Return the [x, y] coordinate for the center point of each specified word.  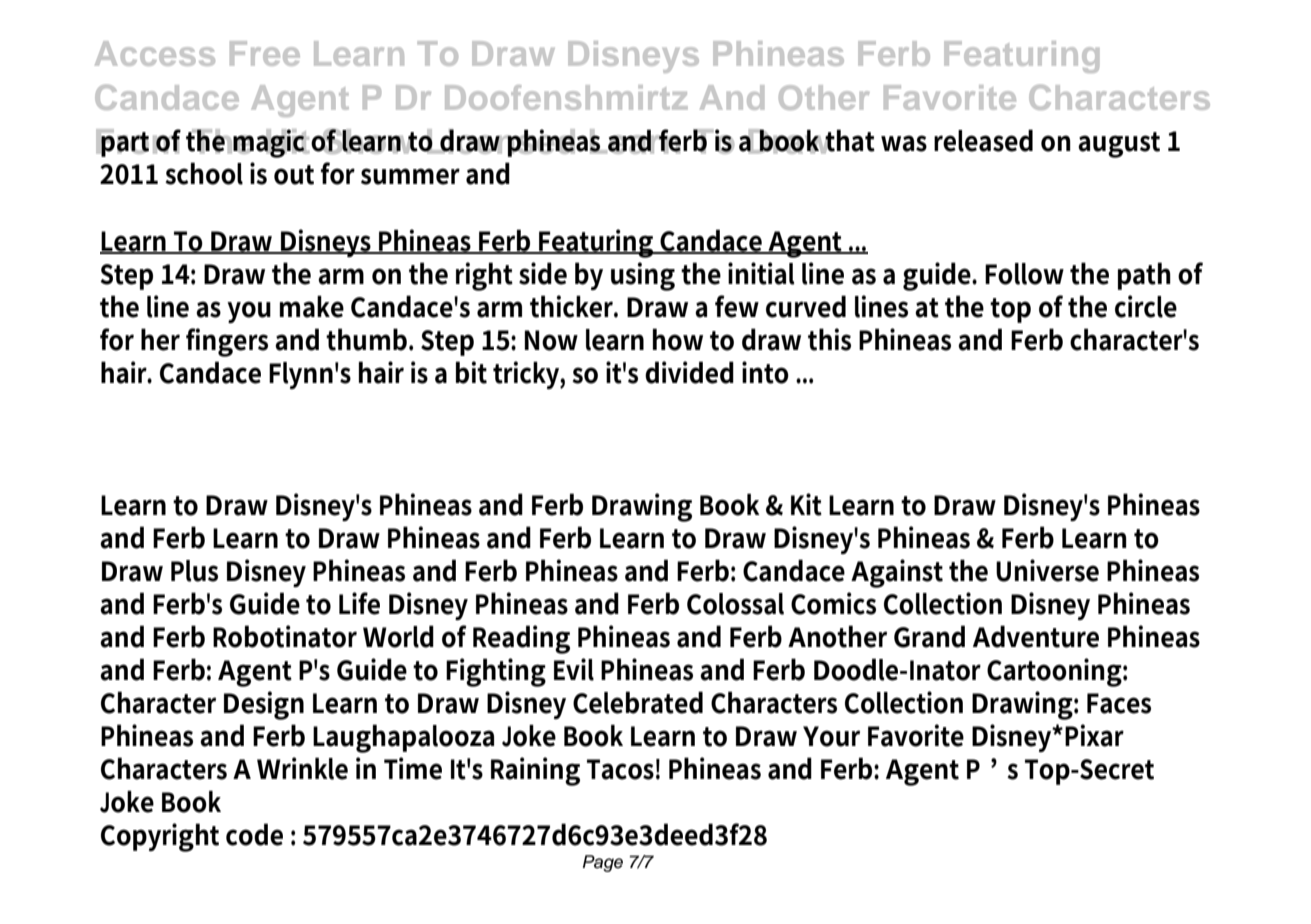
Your [831, 736]
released [983, 140]
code [254, 834]
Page [603, 863]
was [904, 143]
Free [265, 53]
